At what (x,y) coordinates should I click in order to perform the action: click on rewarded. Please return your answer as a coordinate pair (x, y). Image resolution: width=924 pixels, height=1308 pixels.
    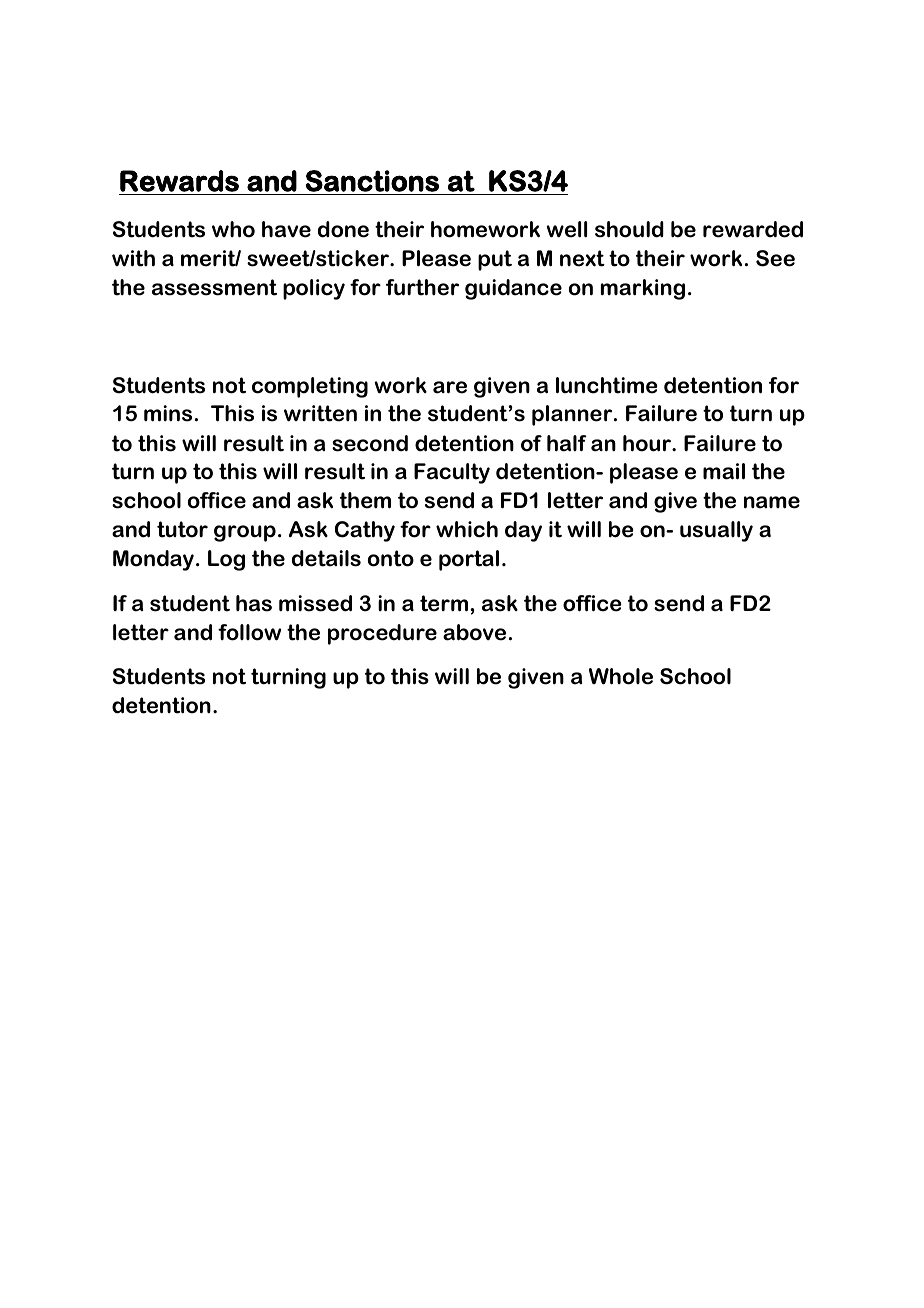
    Looking at the image, I should click on (753, 229).
